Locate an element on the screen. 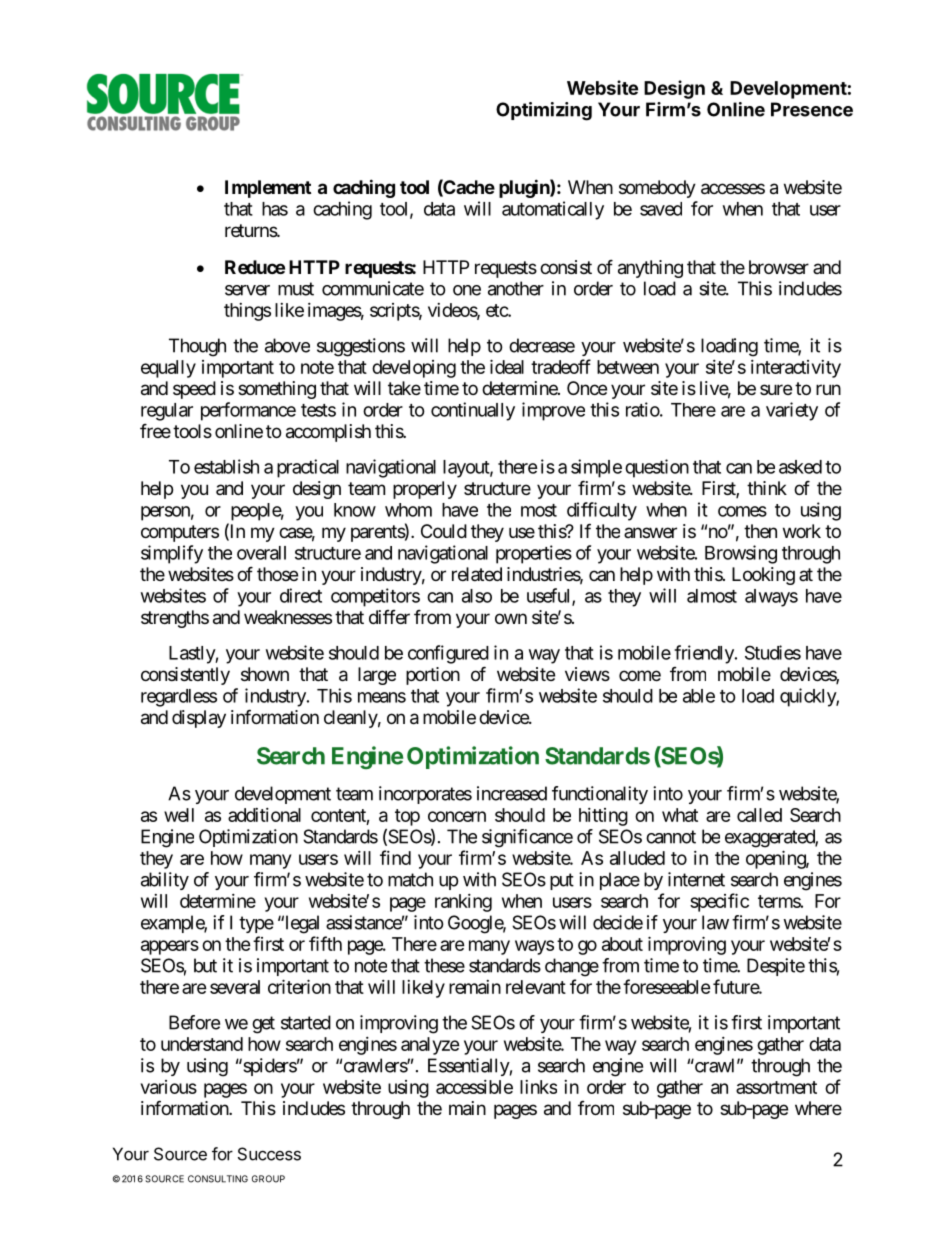 The width and height of the screenshot is (952, 1233). interactivity is located at coordinates (796, 369).
